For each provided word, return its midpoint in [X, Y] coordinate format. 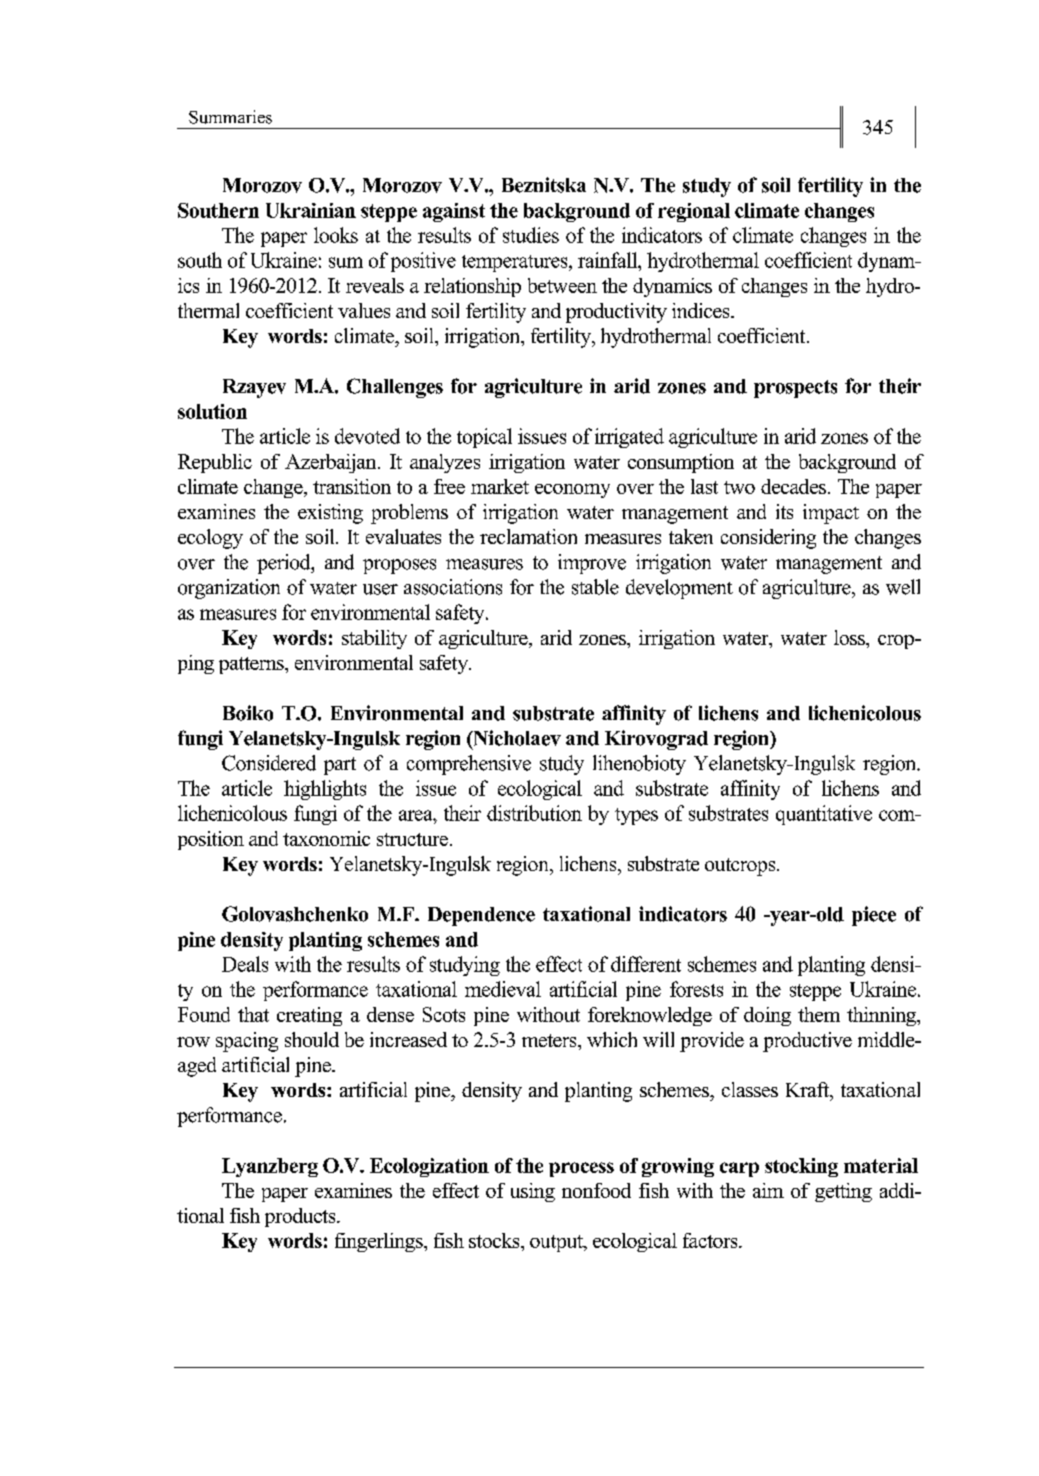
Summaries [230, 117]
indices [702, 310]
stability [374, 639]
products [301, 1217]
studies [531, 235]
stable [595, 587]
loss [850, 637]
